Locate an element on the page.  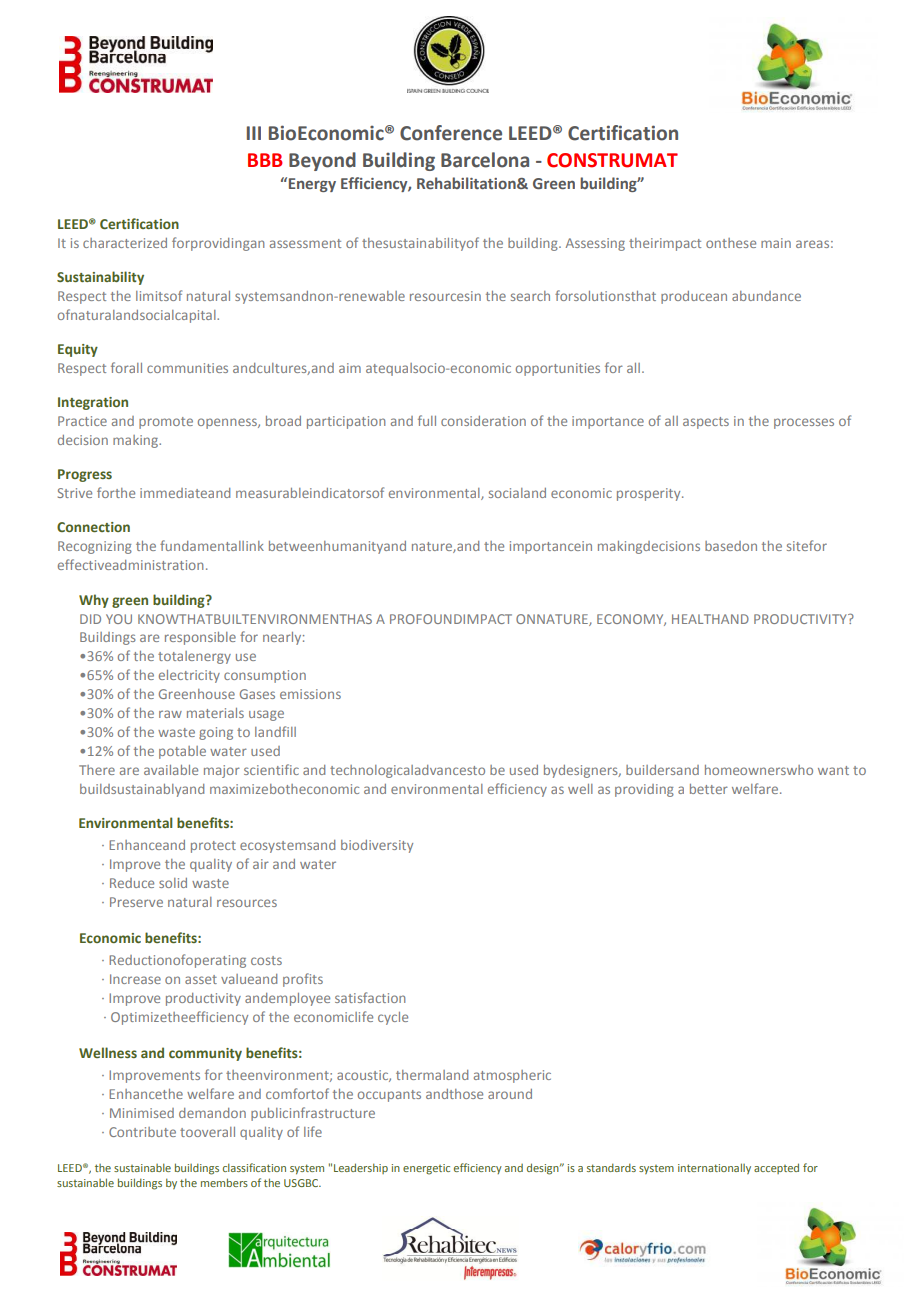
satisfaction is located at coordinates (370, 997).
